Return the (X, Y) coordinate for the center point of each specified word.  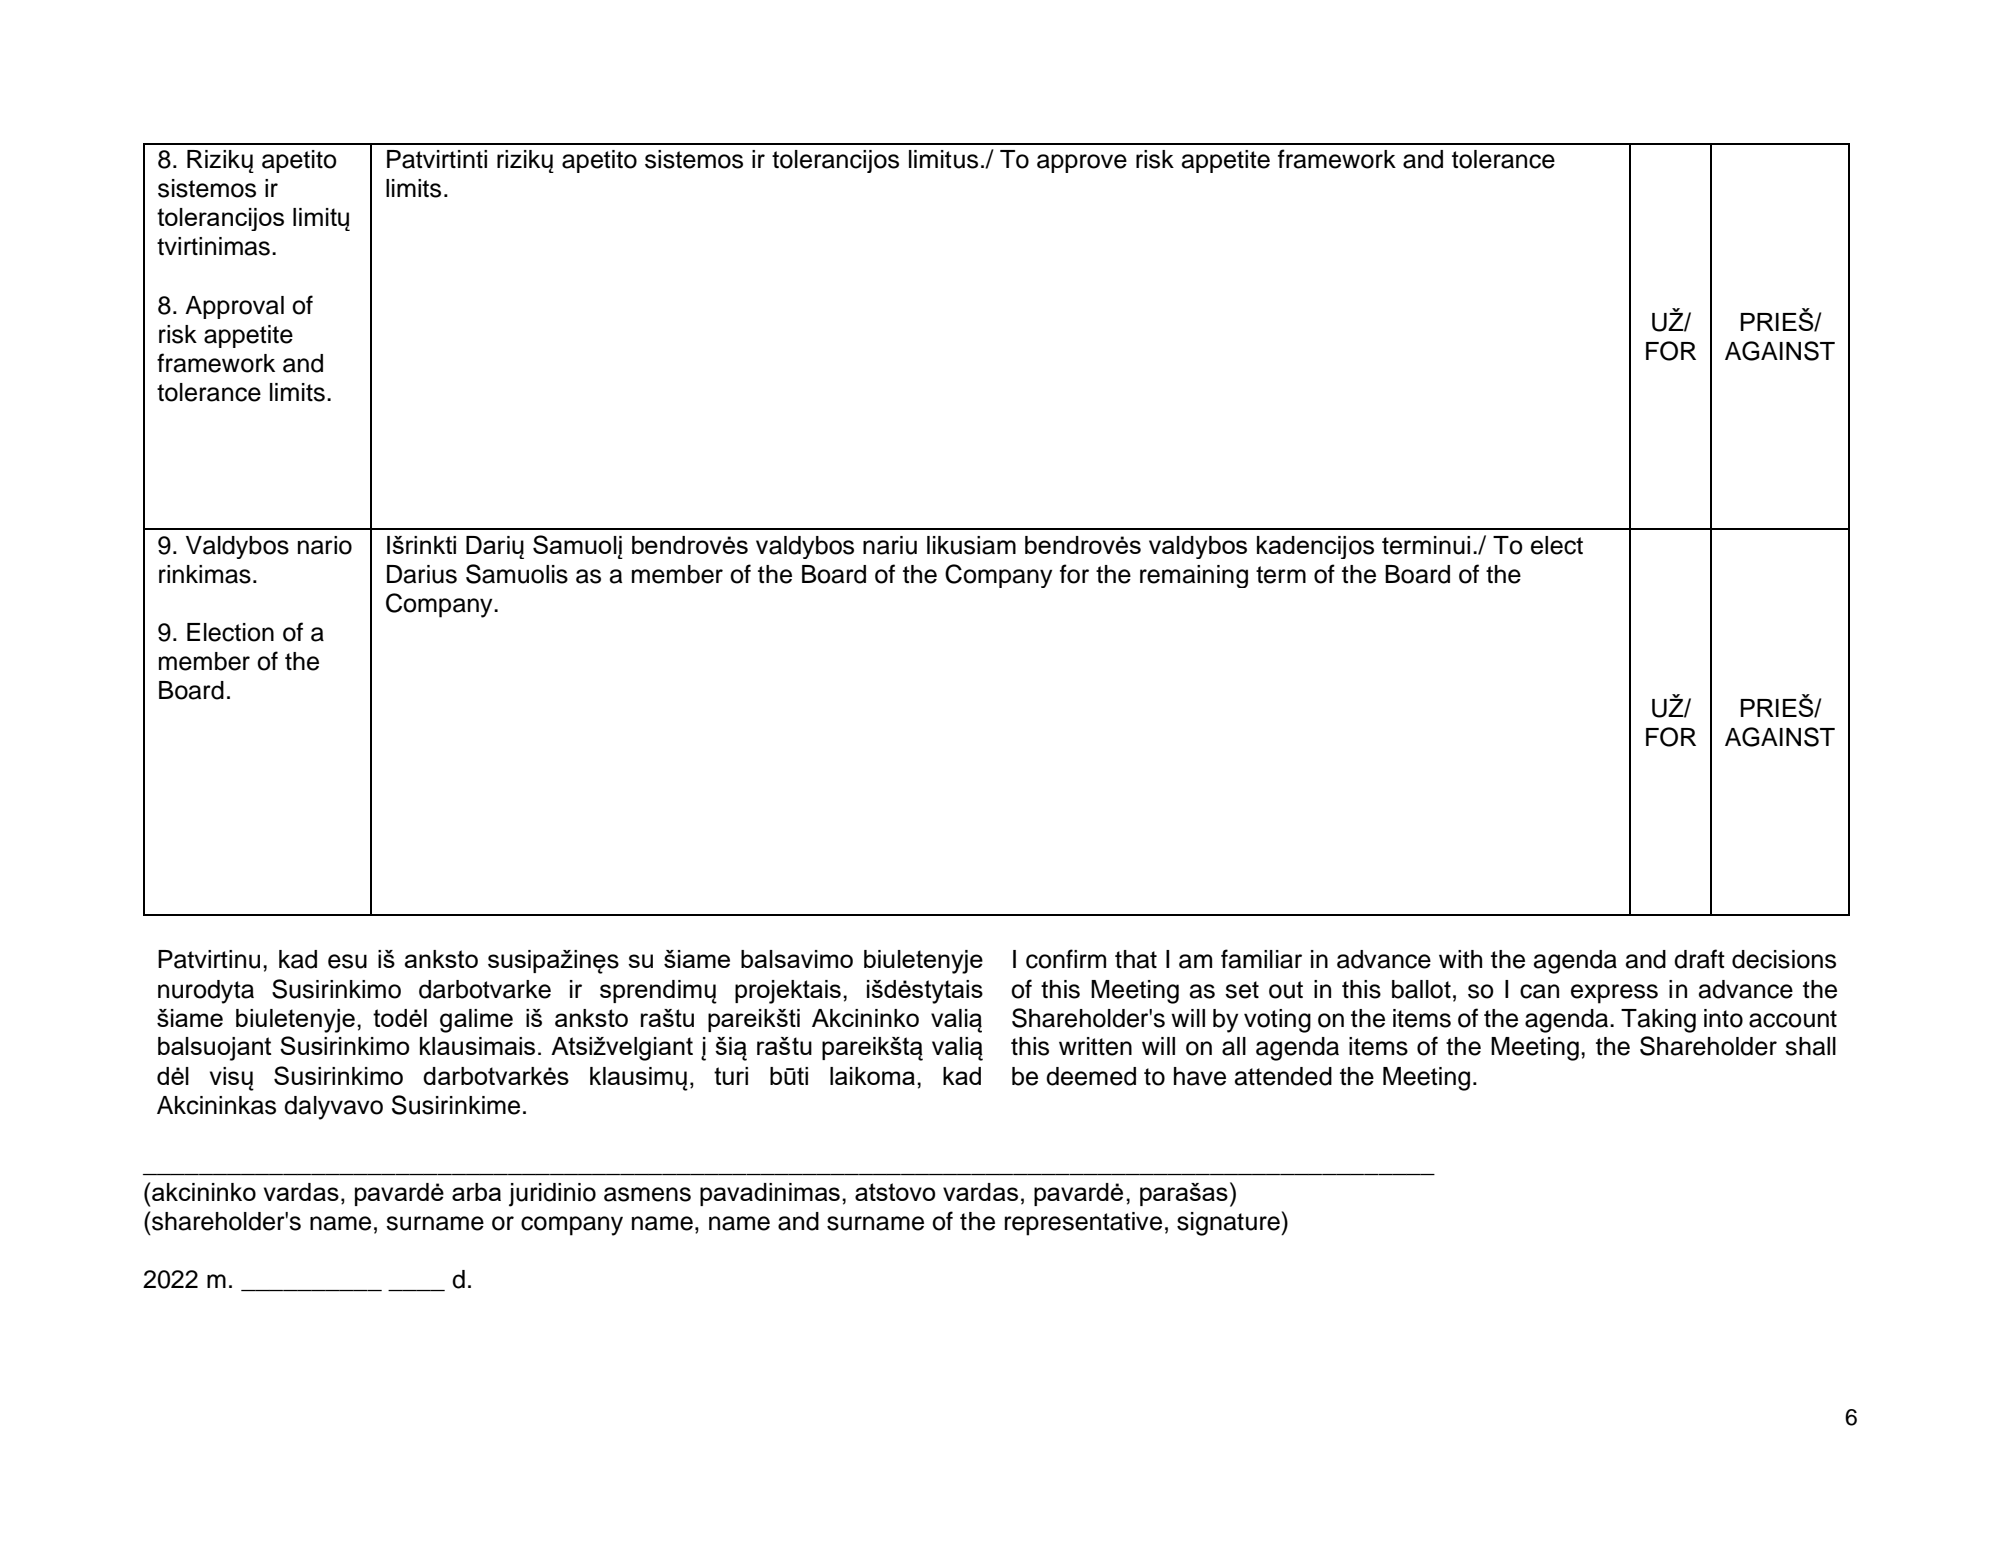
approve (1082, 163)
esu (347, 961)
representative (1083, 1224)
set (1242, 990)
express (1614, 994)
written (1095, 1046)
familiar (1261, 959)
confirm (1066, 959)
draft (1699, 959)
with (1460, 959)
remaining (1194, 576)
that (1136, 959)
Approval (234, 307)
